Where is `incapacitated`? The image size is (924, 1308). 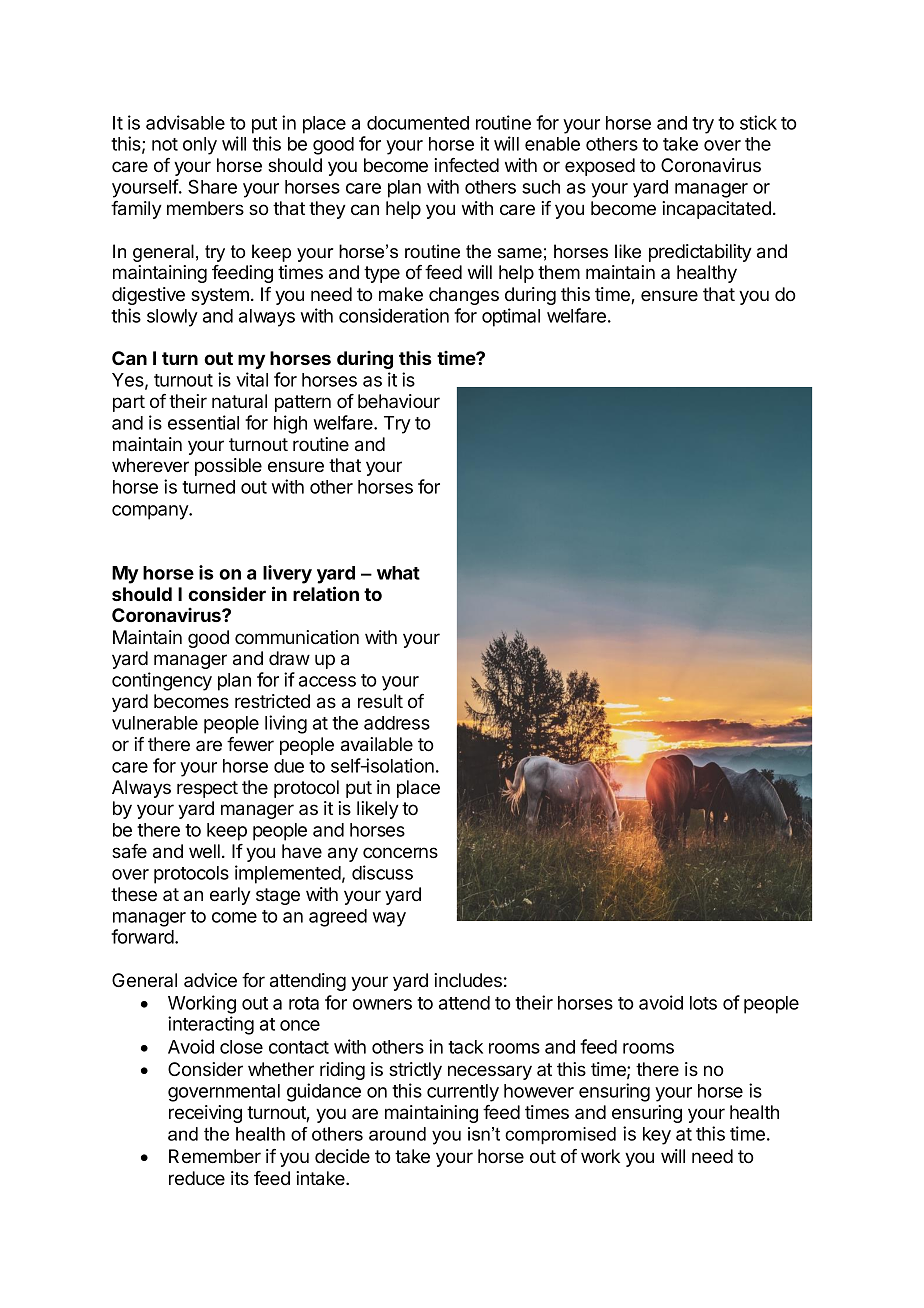
incapacitated is located at coordinates (716, 210).
